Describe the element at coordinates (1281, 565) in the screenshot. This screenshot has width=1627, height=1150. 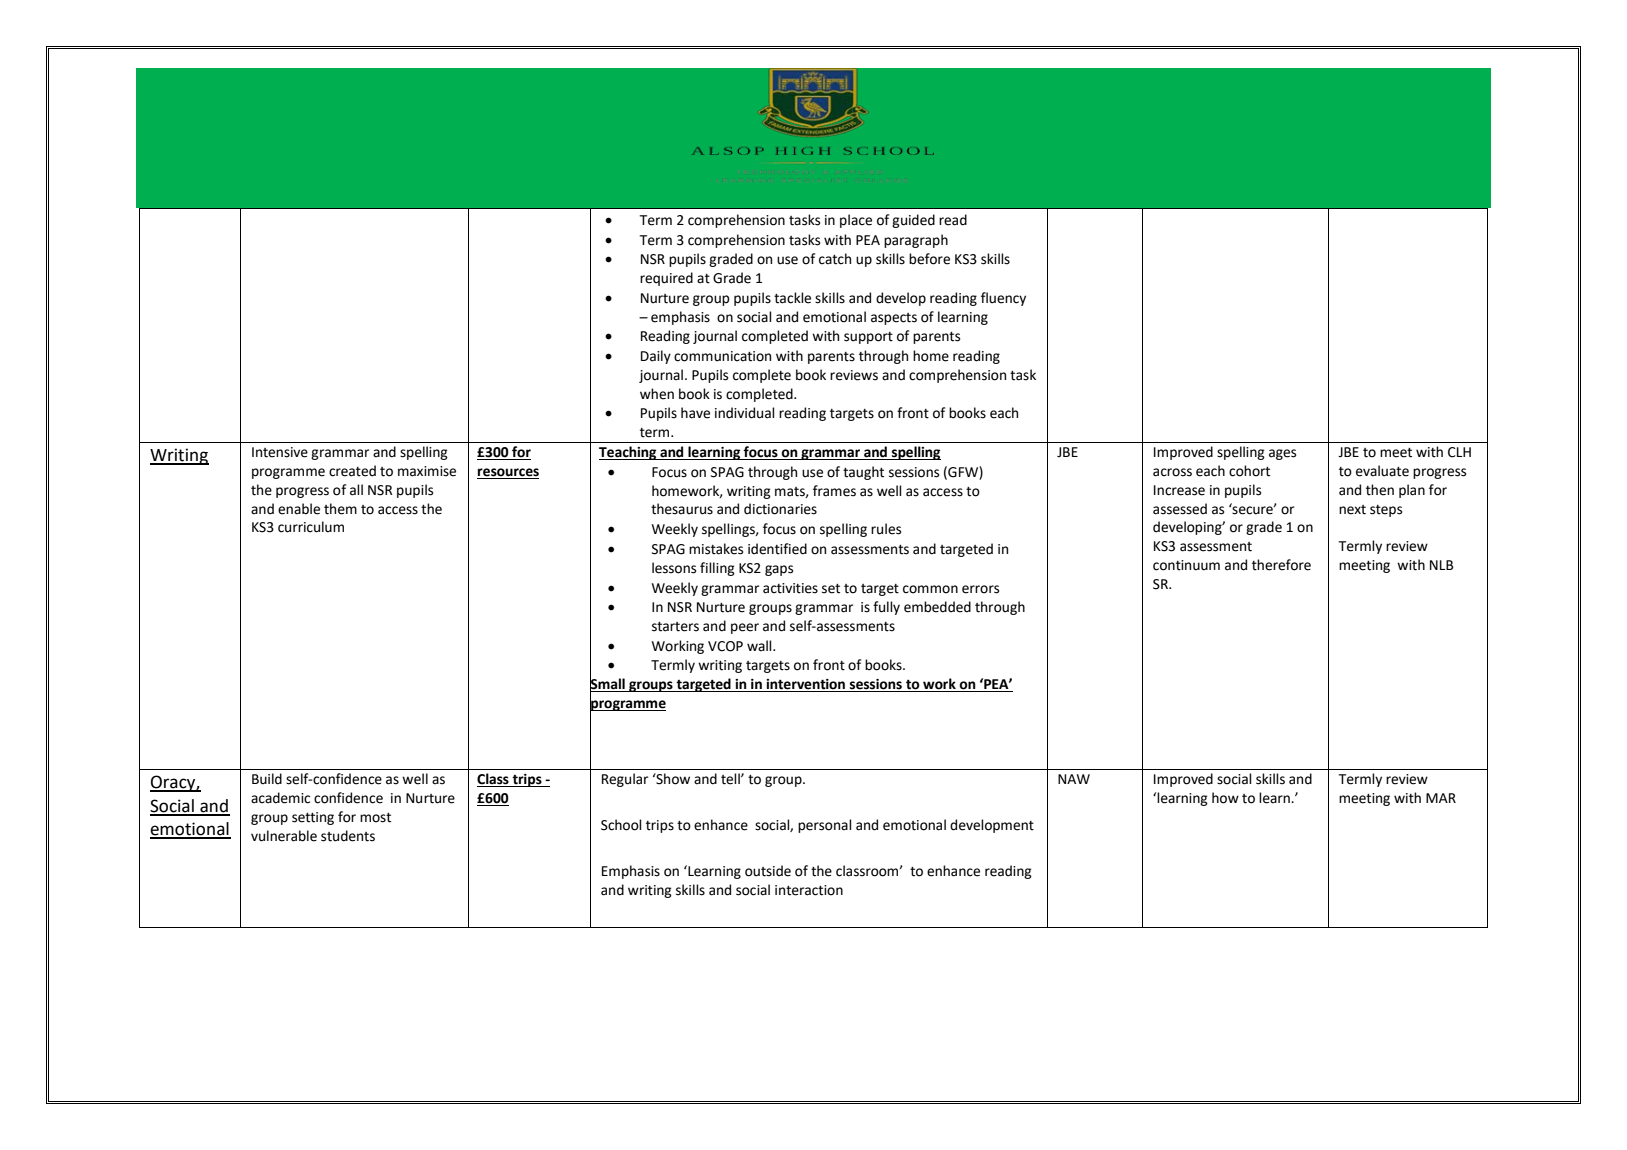
I see `therefore` at that location.
